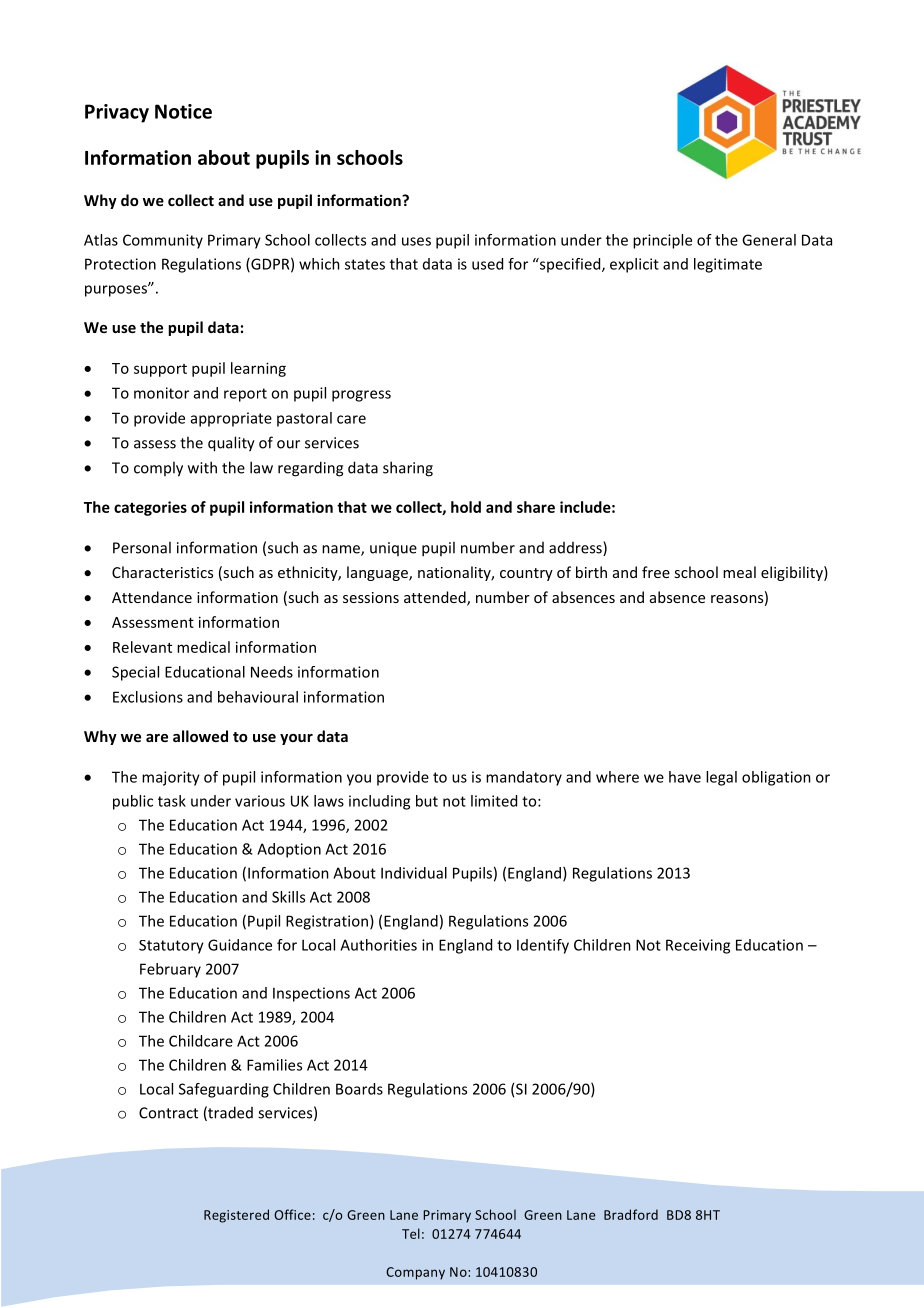 The image size is (924, 1308). I want to click on Tel, so click(411, 1233).
